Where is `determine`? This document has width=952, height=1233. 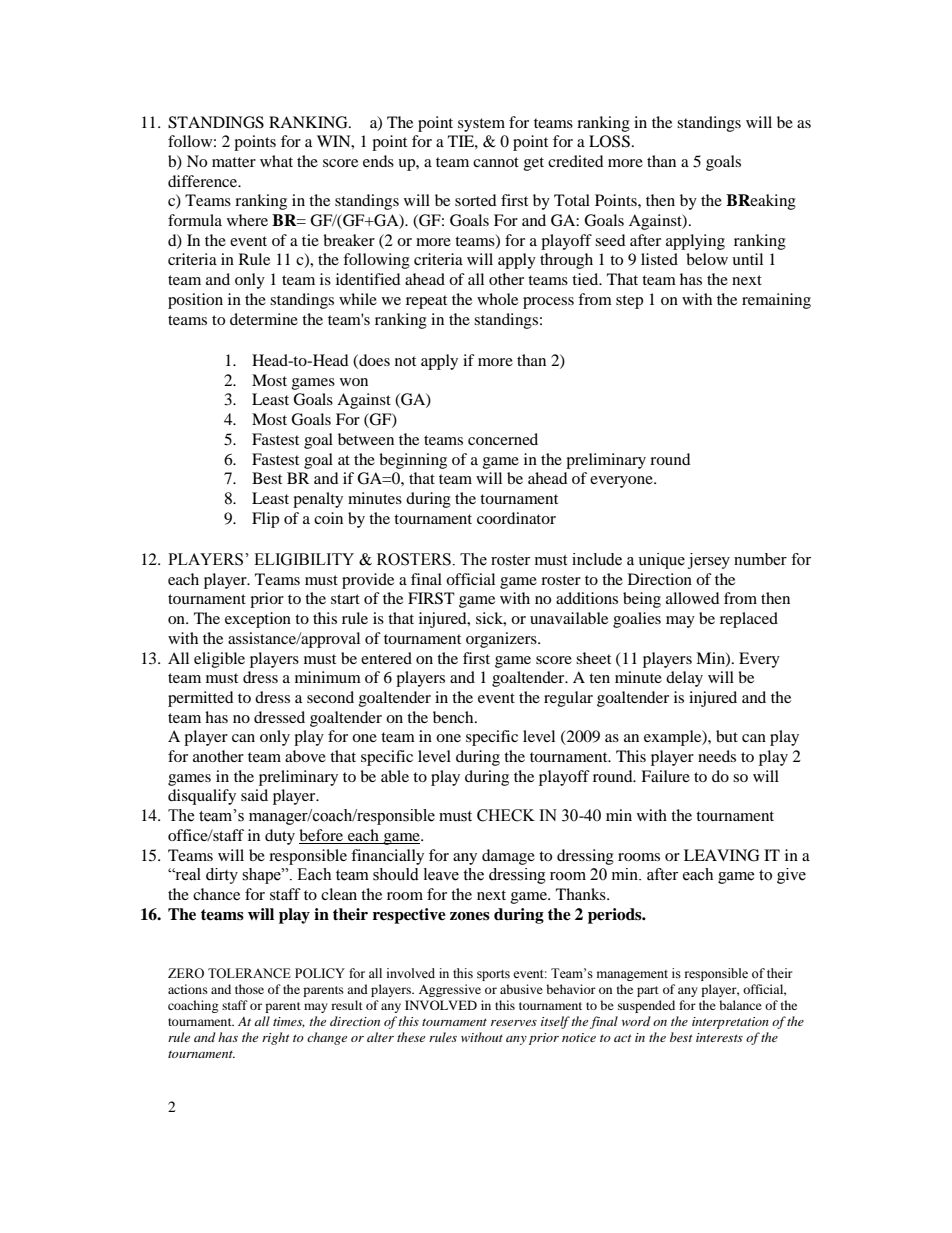
determine is located at coordinates (264, 319).
